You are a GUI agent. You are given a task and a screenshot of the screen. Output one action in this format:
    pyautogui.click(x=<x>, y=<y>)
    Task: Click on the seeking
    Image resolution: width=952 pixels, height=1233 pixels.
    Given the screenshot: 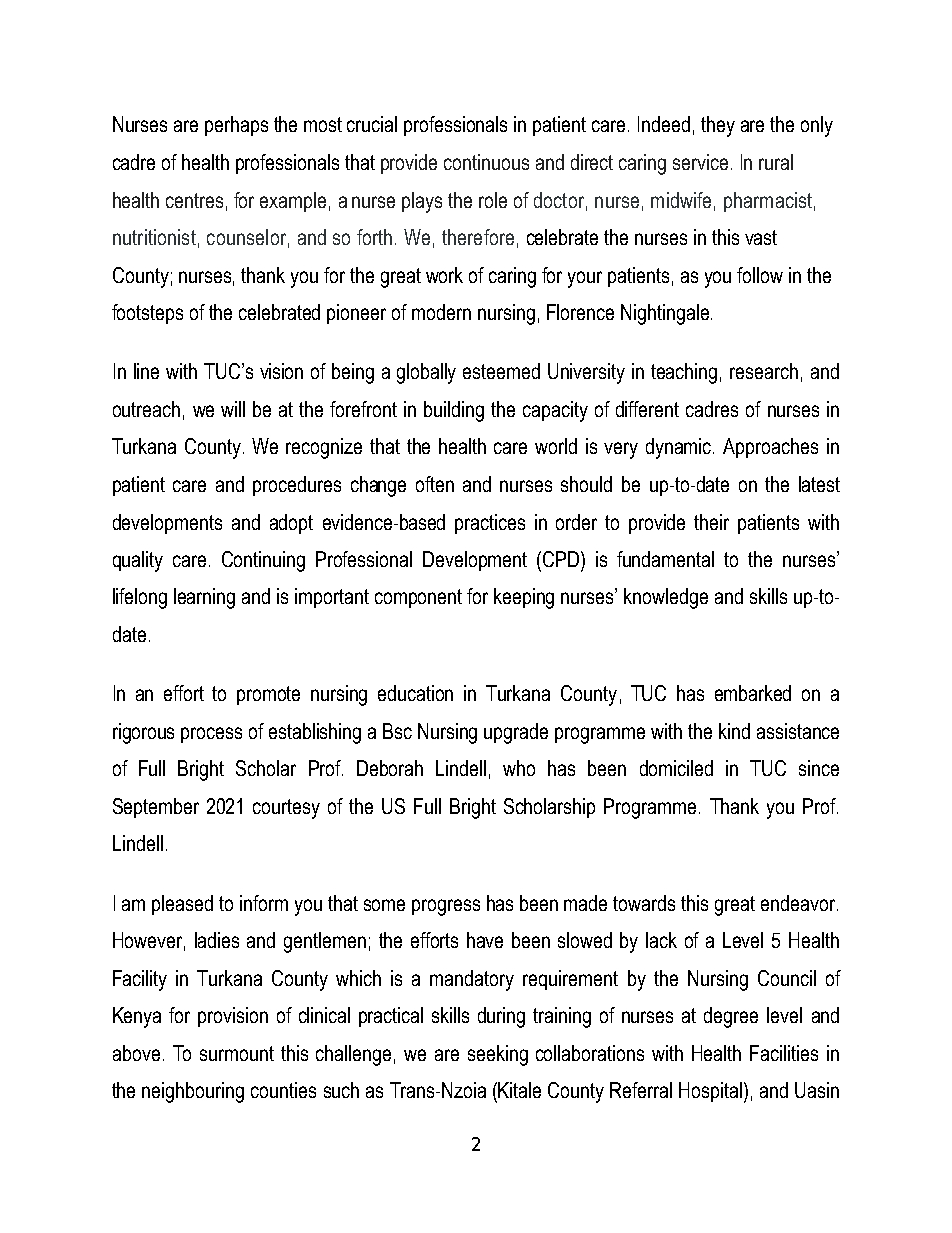 What is the action you would take?
    pyautogui.click(x=498, y=1055)
